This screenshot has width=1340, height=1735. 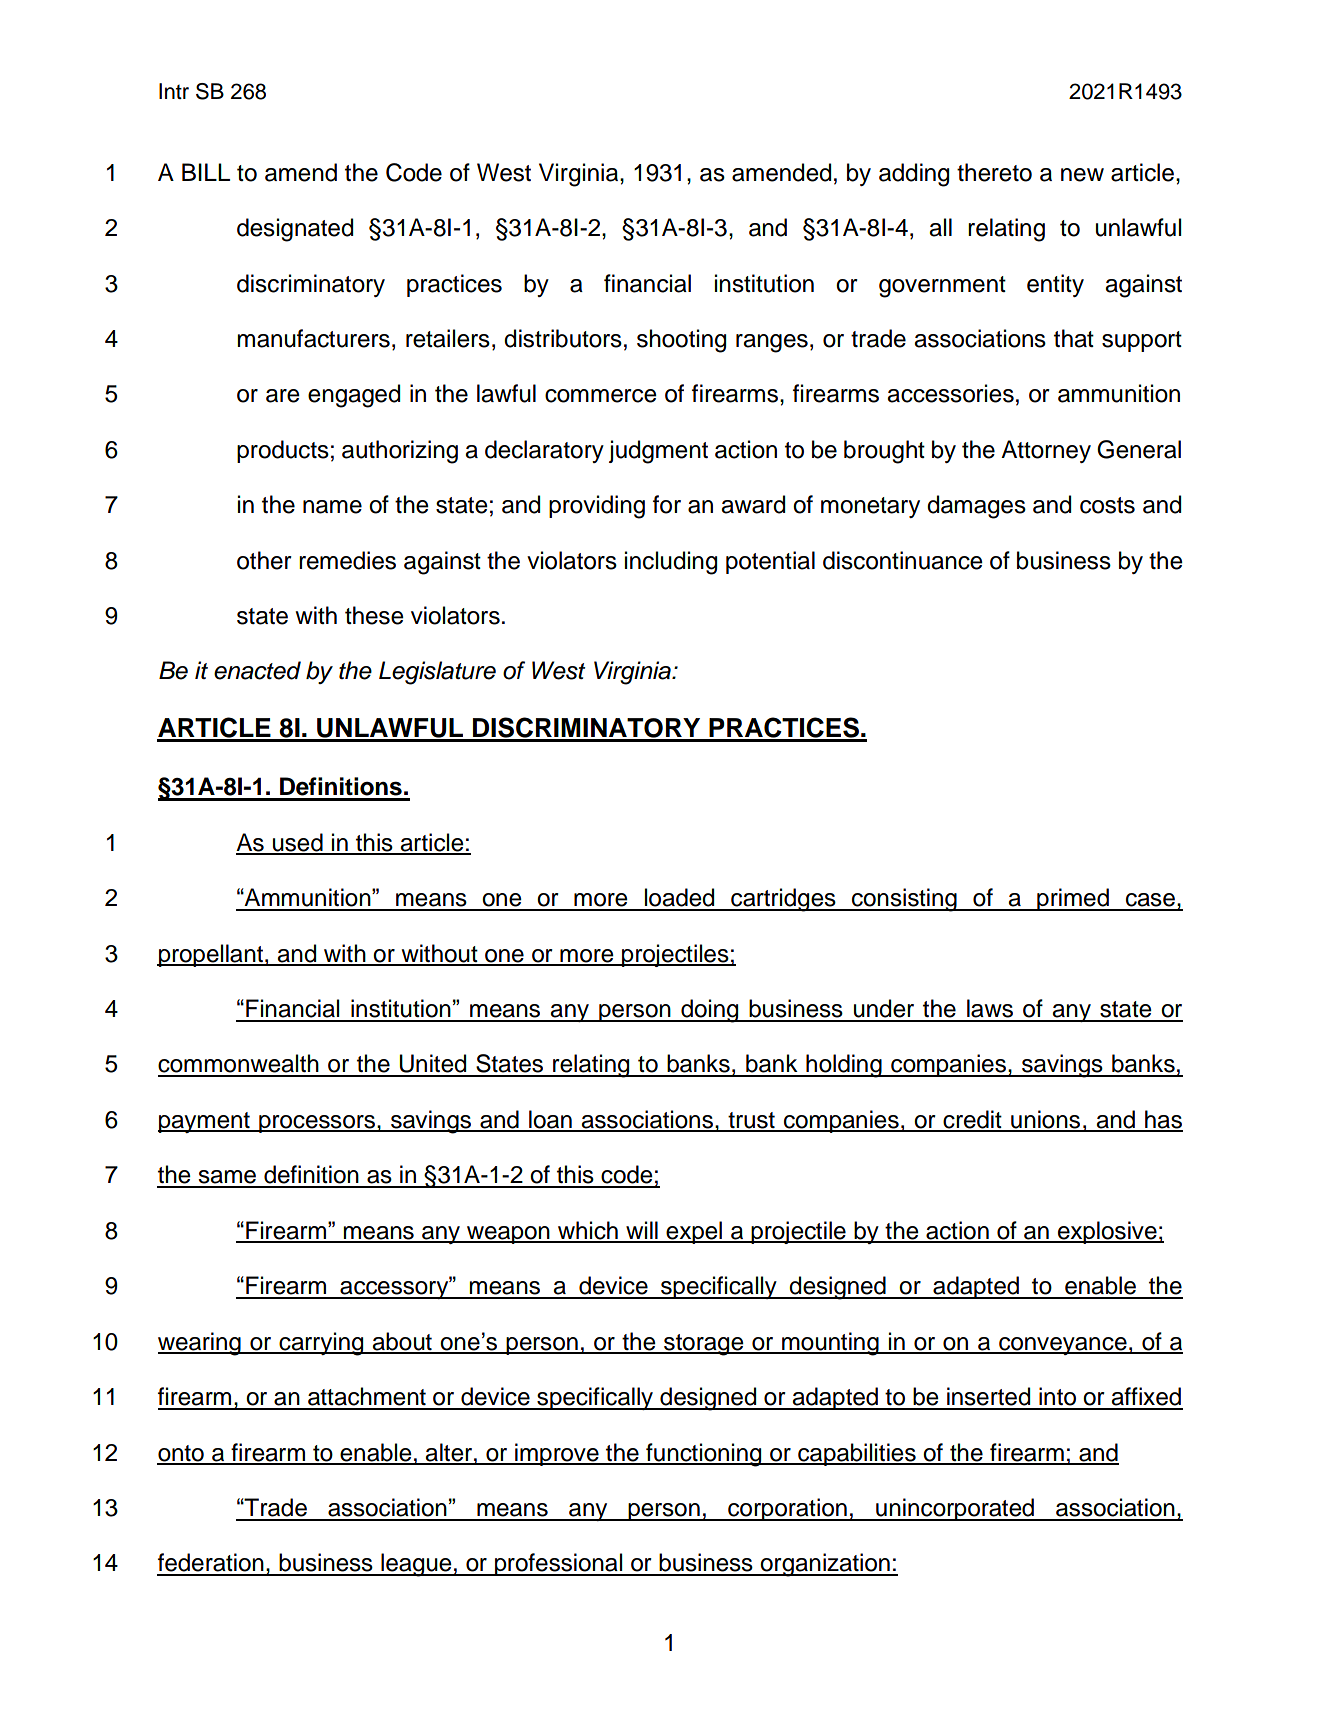 I want to click on for, so click(x=667, y=504).
